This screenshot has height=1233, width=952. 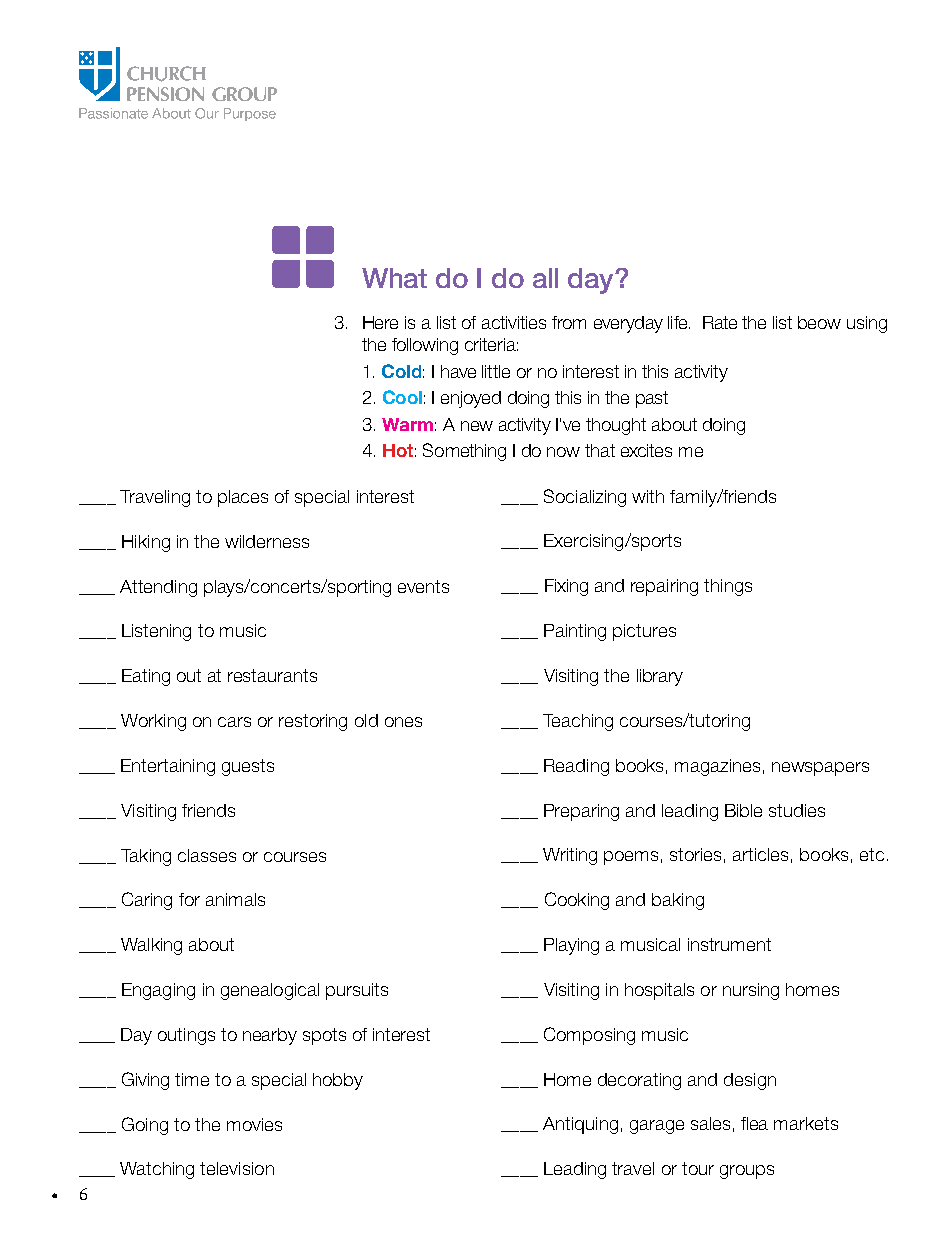 I want to click on Antiquing, so click(x=580, y=1125).
